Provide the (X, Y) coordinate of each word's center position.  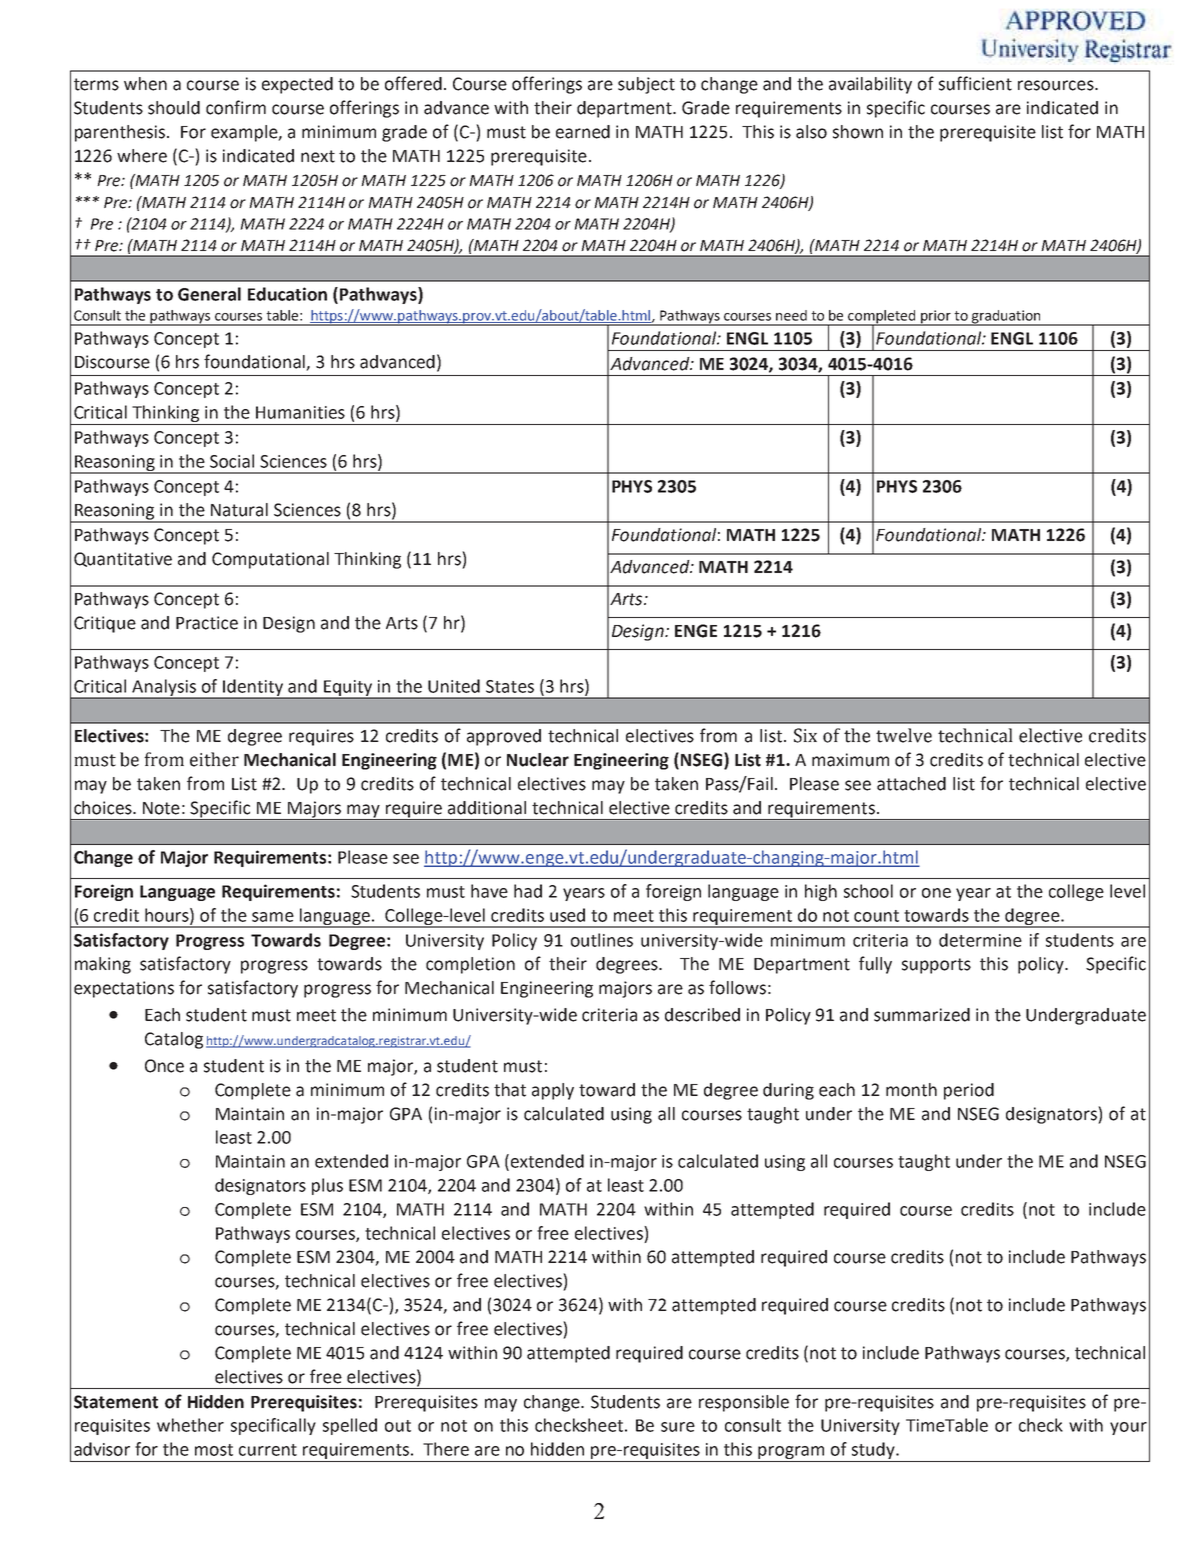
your (1128, 1428)
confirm (236, 107)
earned (583, 132)
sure (678, 1427)
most (214, 1450)
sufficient (975, 83)
